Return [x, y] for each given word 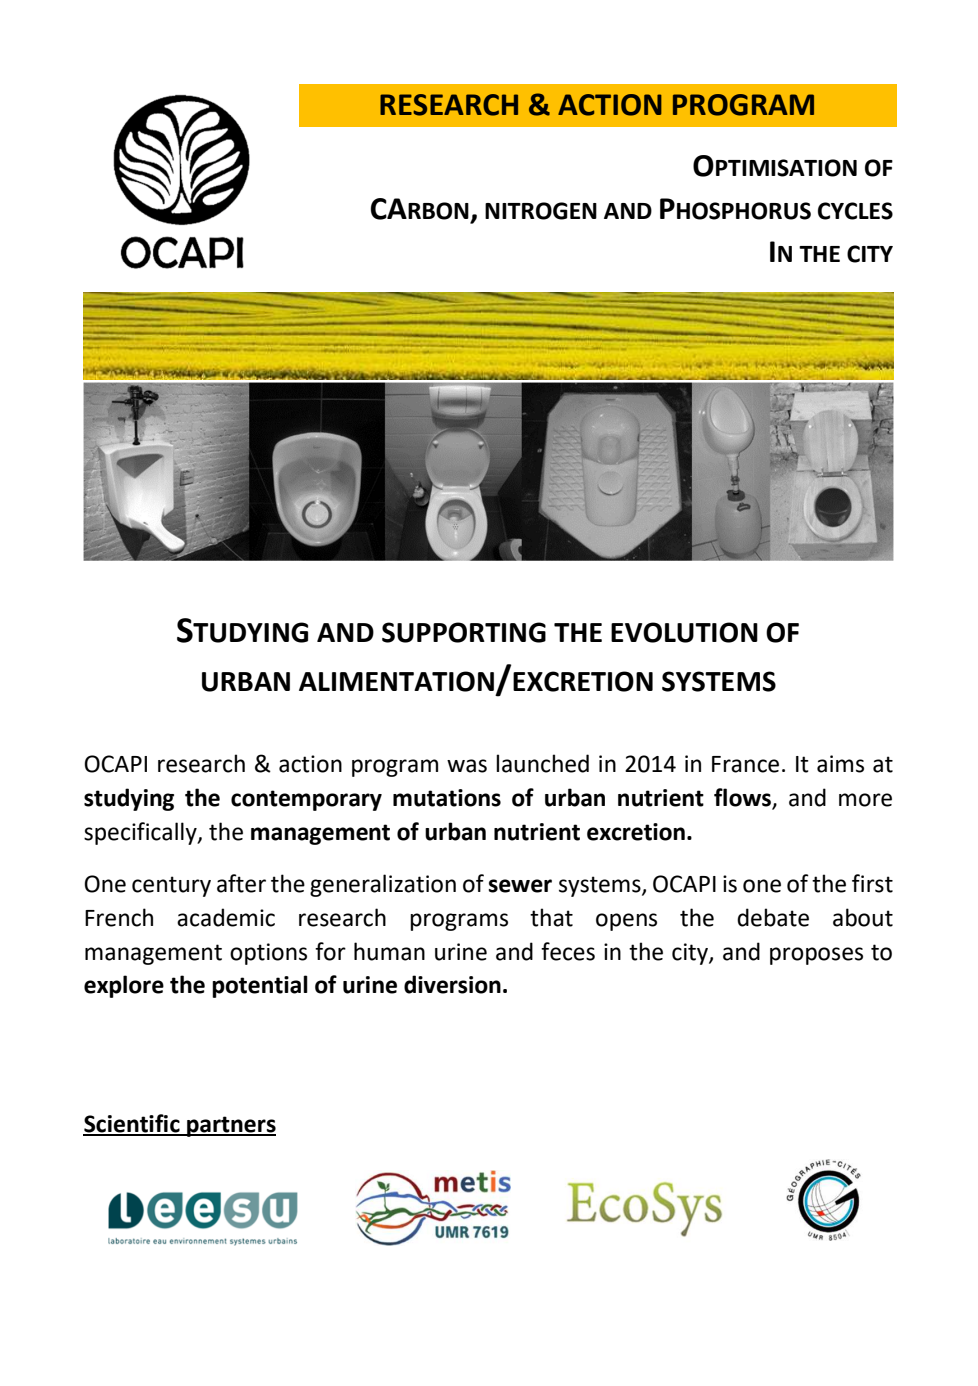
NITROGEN [541, 211]
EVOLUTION [684, 632]
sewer [520, 886]
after [241, 883]
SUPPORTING [464, 632]
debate [773, 917]
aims [840, 764]
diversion [452, 984]
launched [542, 763]
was [467, 766]
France [745, 764]
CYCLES [855, 211]
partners [230, 1126]
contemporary [306, 800]
